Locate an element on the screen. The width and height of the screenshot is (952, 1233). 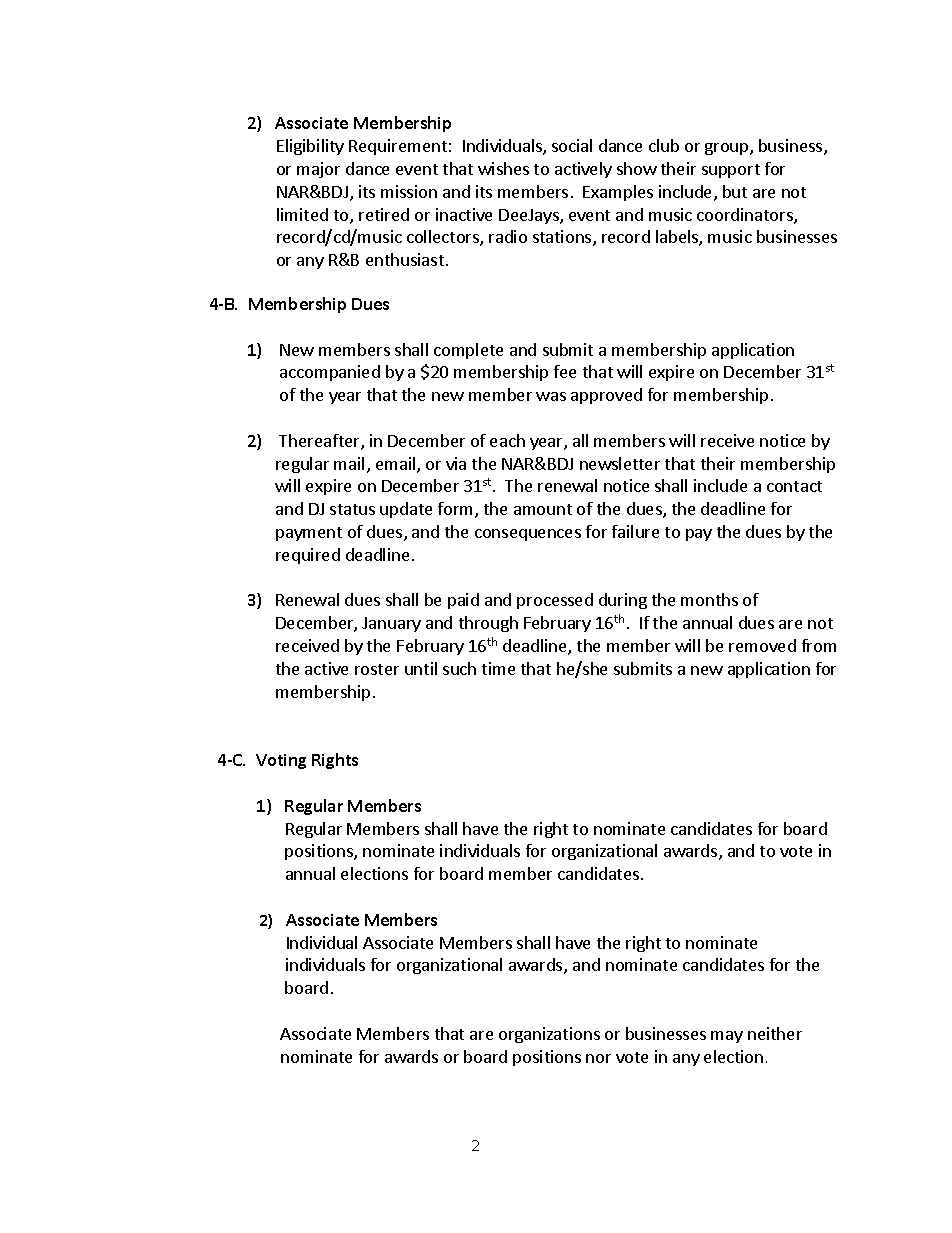
nor is located at coordinates (598, 1058).
